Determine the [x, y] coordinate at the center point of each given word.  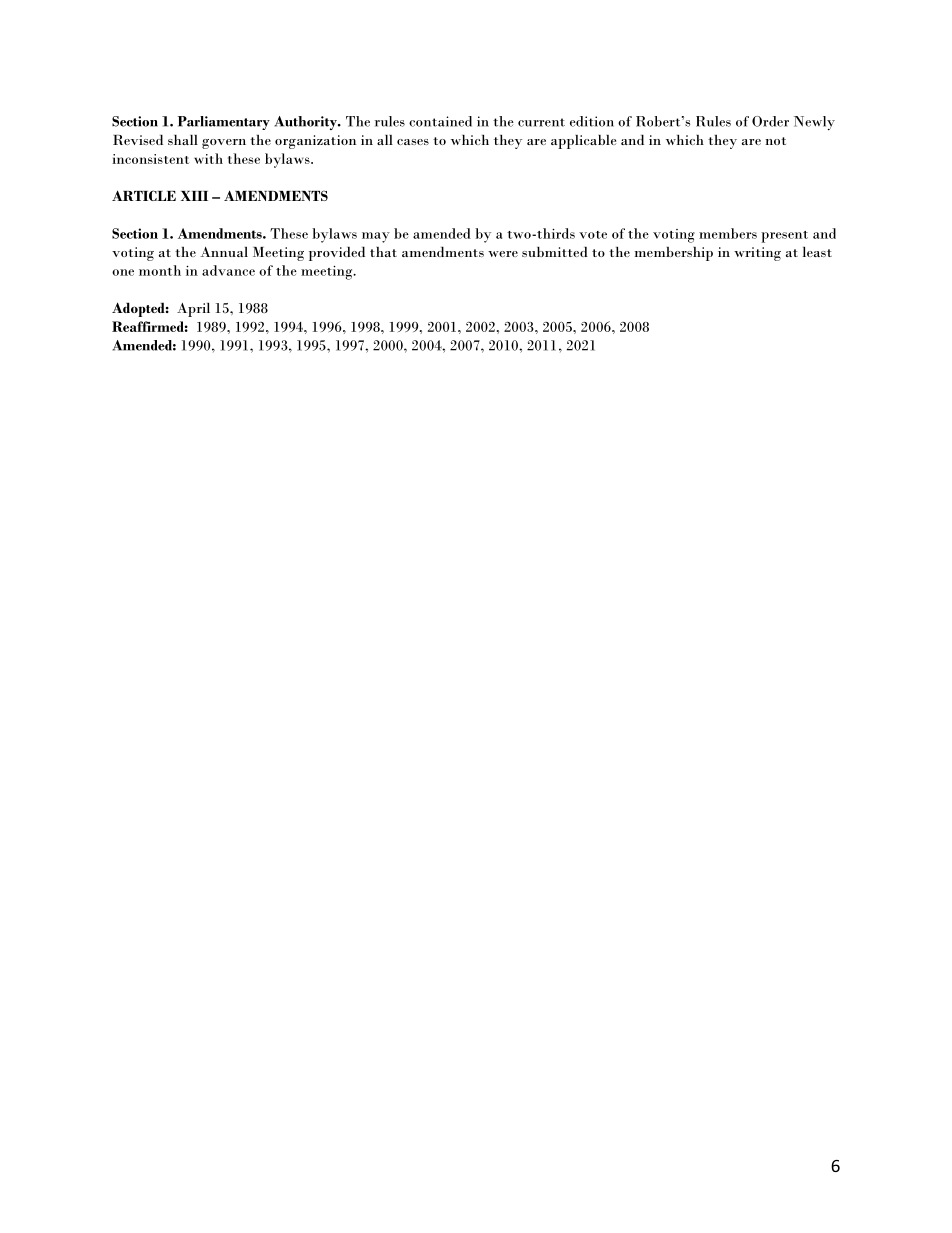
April [193, 309]
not [775, 141]
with [208, 158]
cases [413, 142]
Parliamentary [224, 123]
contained [440, 121]
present [784, 237]
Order [770, 121]
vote [593, 235]
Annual [224, 252]
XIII [194, 196]
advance [228, 270]
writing [757, 254]
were [503, 254]
